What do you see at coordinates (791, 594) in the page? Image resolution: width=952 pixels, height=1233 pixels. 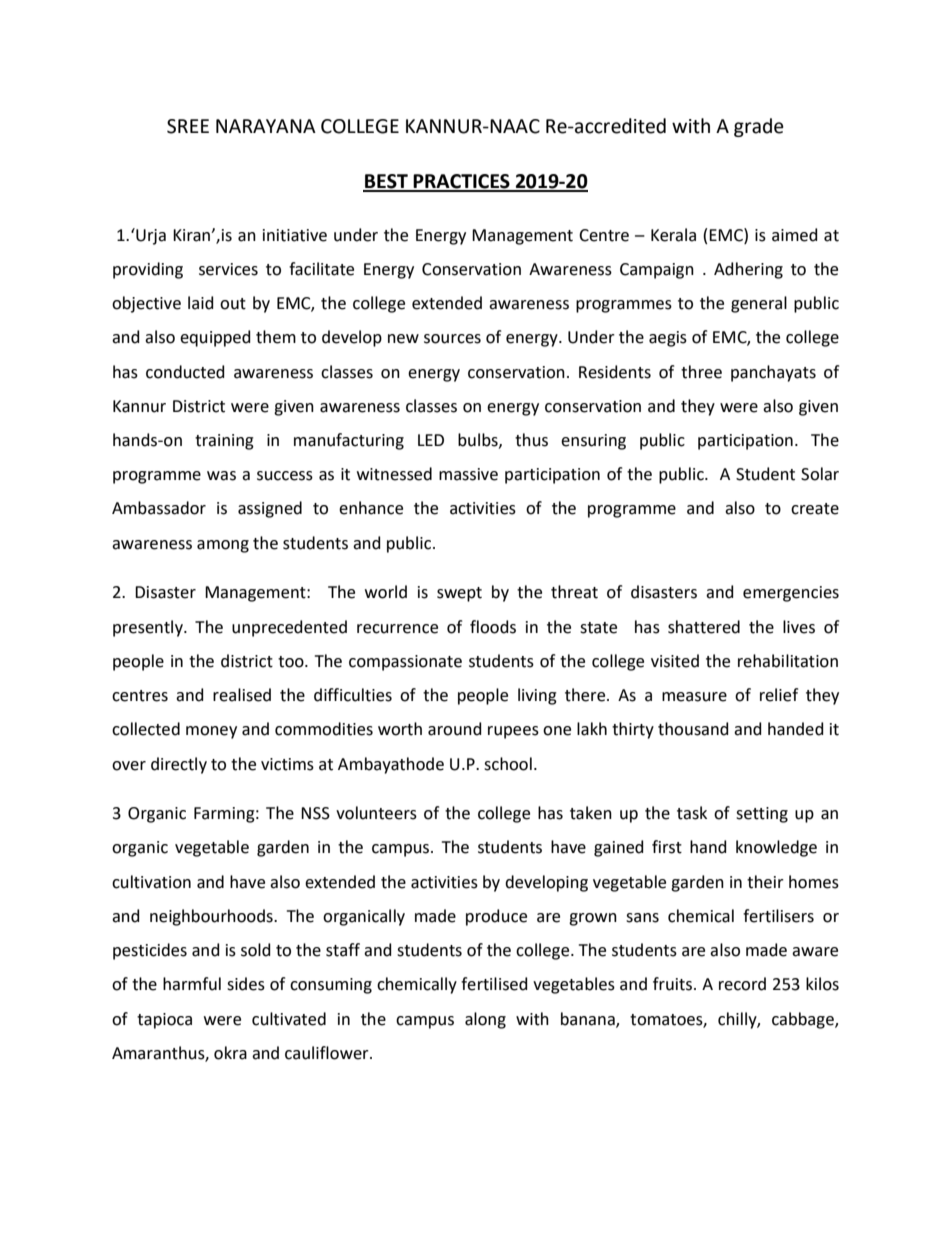 I see `emergencies` at bounding box center [791, 594].
